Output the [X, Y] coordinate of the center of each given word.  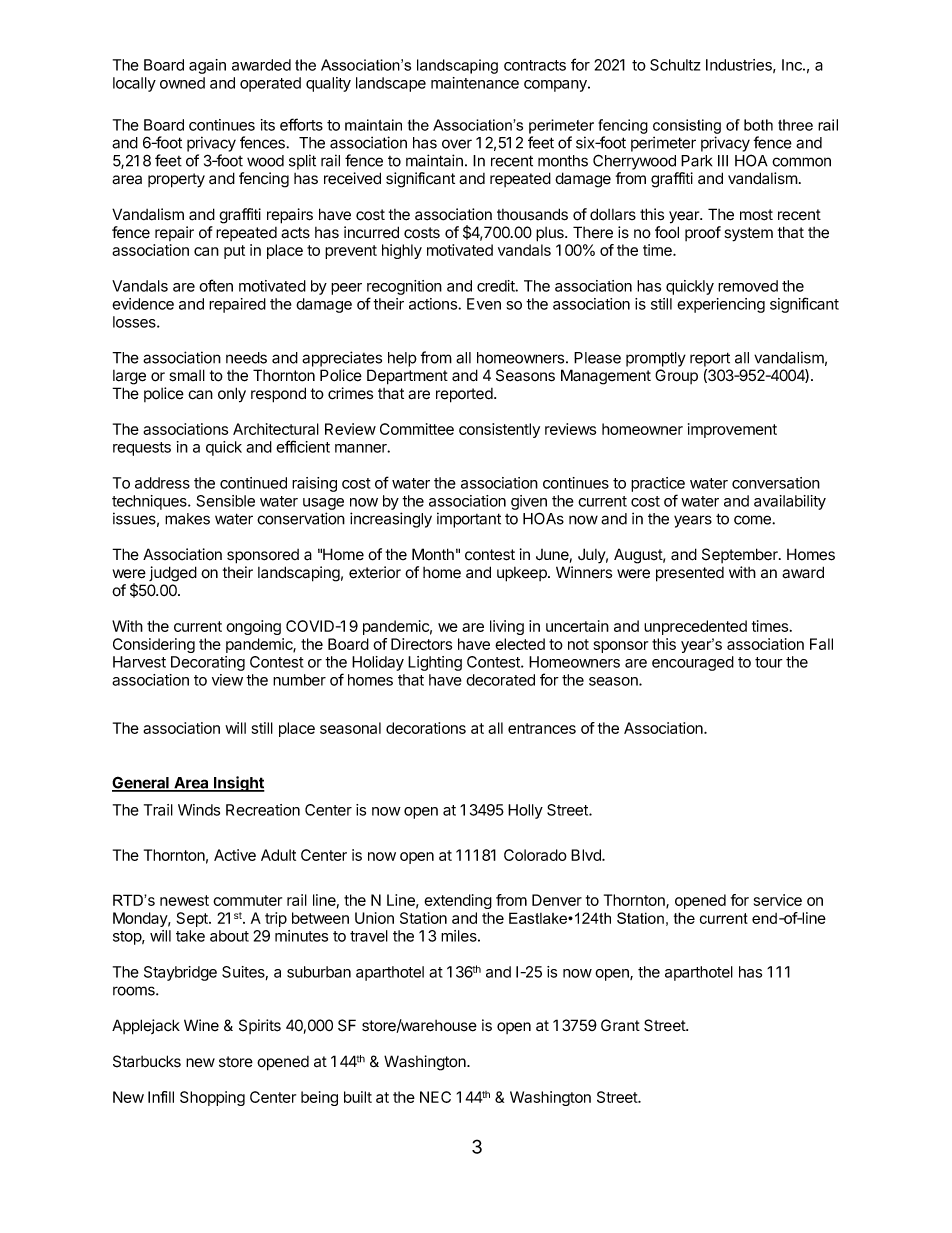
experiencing [721, 305]
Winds [199, 810]
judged [173, 574]
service [778, 900]
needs [246, 358]
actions [434, 304]
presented [690, 574]
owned [182, 83]
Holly [525, 811]
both [758, 125]
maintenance [475, 83]
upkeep [523, 574]
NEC [435, 1097]
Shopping [212, 1098]
